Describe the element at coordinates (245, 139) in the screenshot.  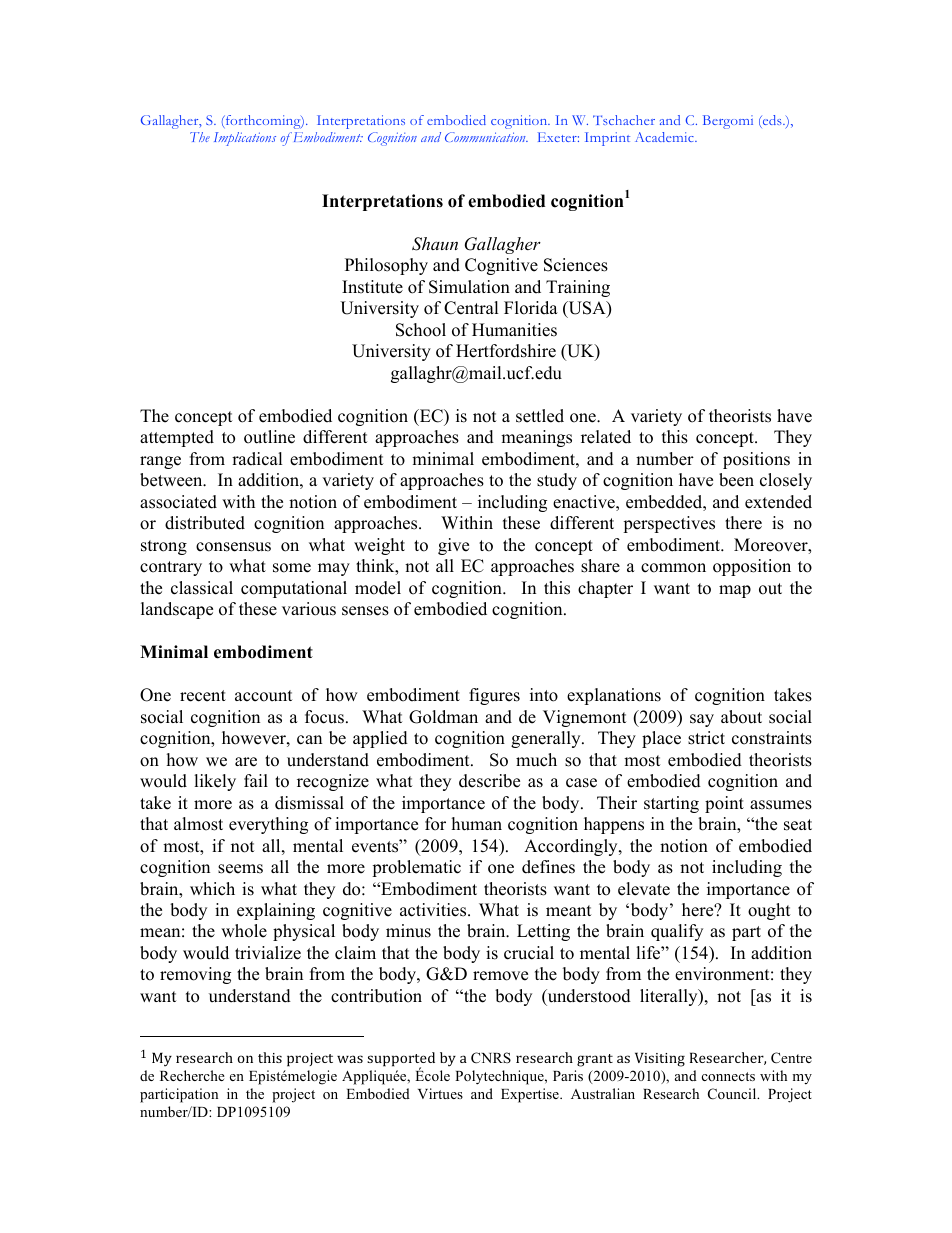
I see `Implications` at that location.
